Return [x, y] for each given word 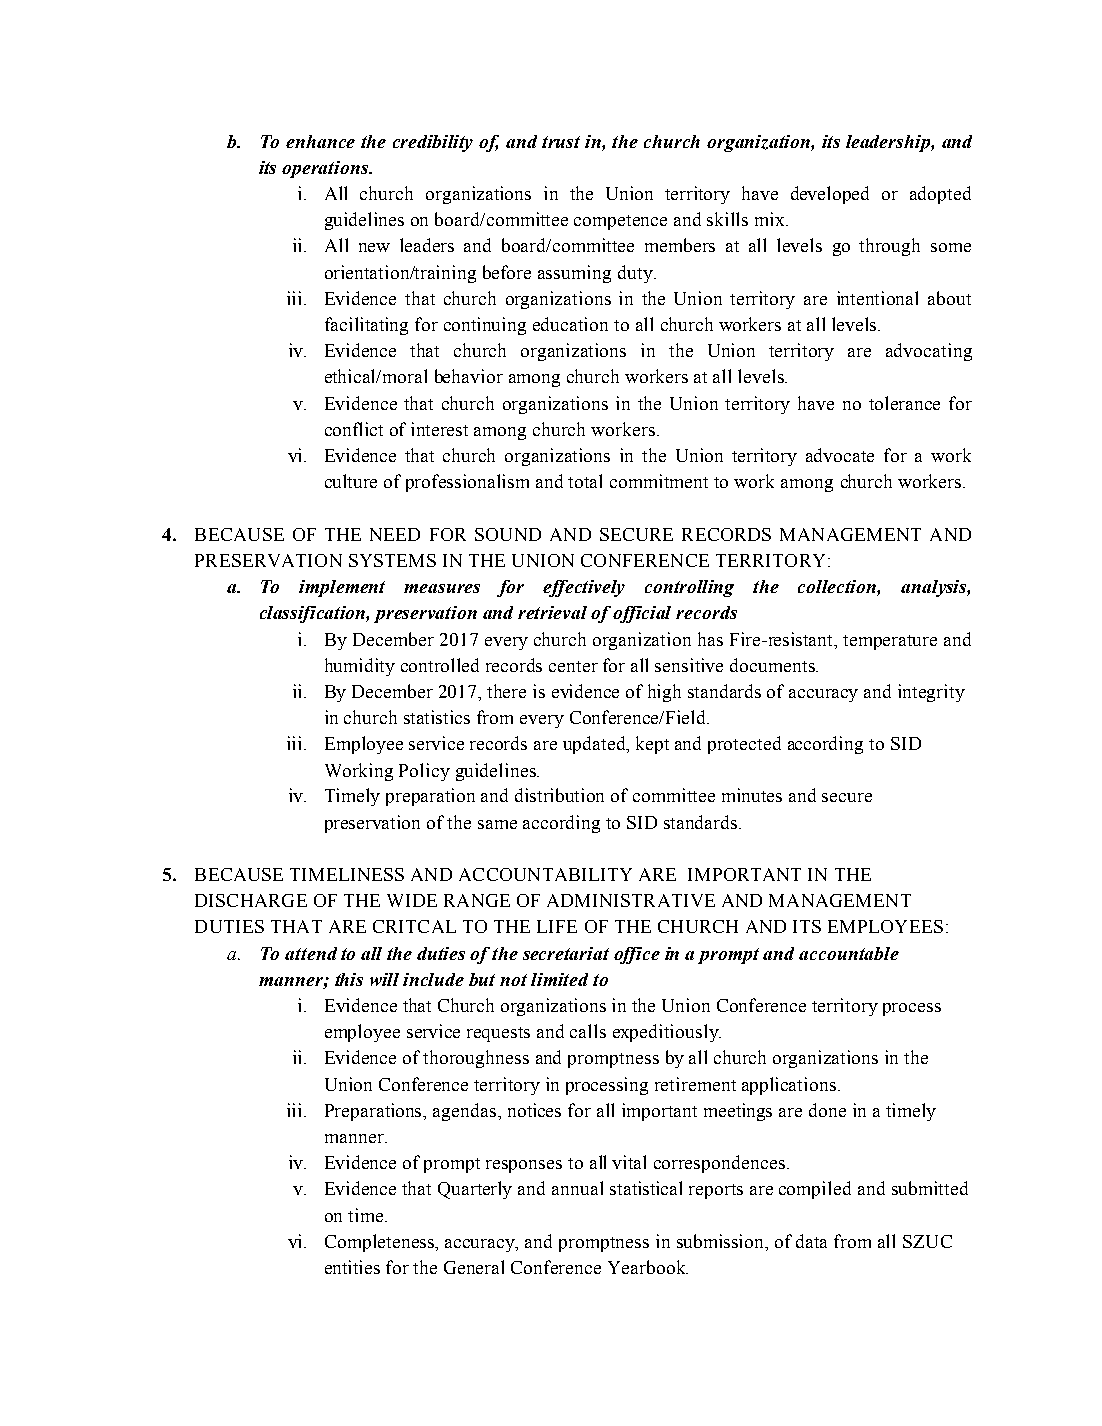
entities [352, 1267]
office [637, 955]
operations [326, 169]
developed [830, 195]
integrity [931, 693]
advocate [840, 455]
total [585, 481]
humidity [360, 667]
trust [561, 142]
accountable [849, 953]
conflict [354, 429]
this [349, 979]
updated [595, 745]
